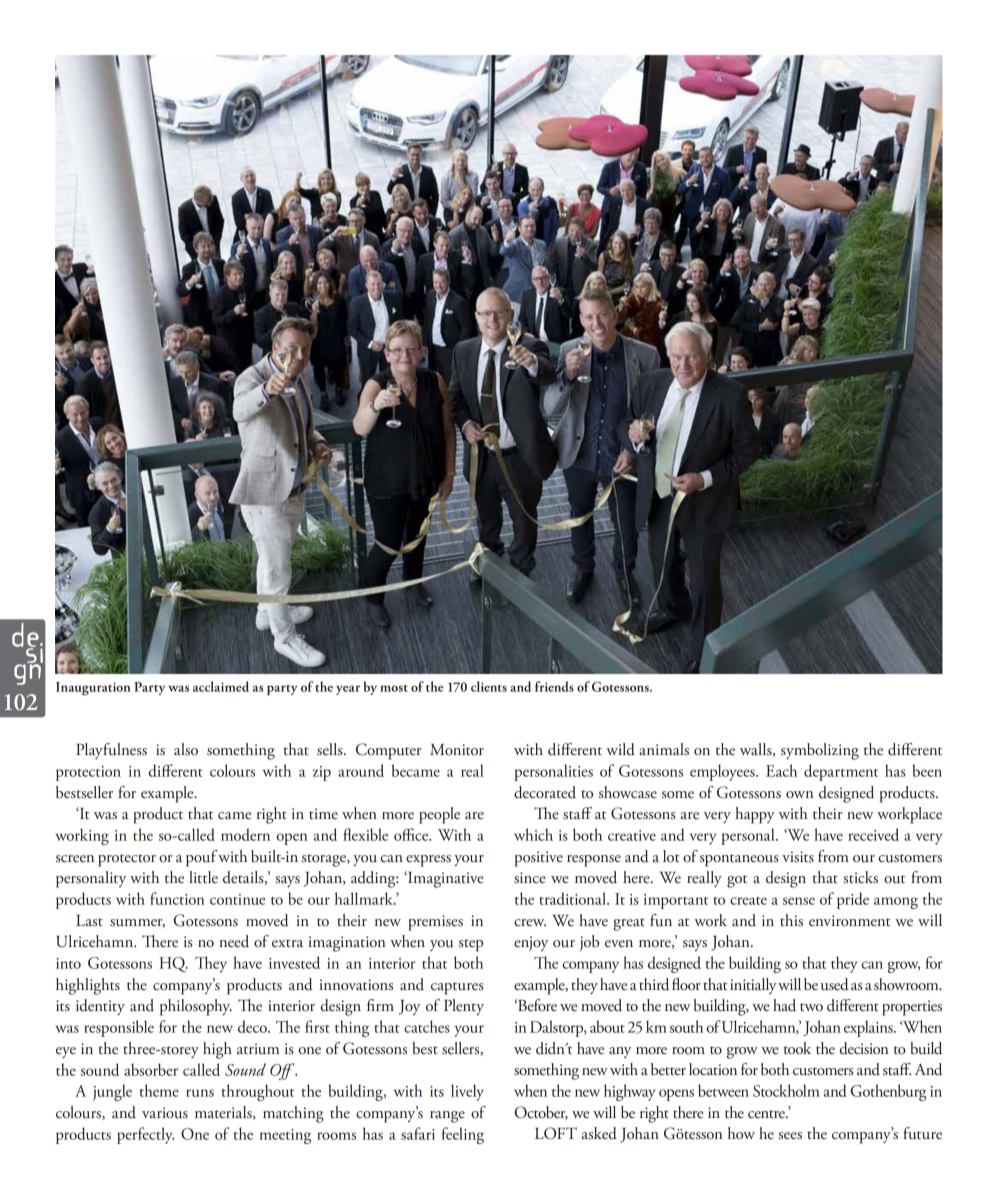 The height and width of the document is (1200, 1008). Describe the element at coordinates (489, 686) in the document. I see `clients` at that location.
